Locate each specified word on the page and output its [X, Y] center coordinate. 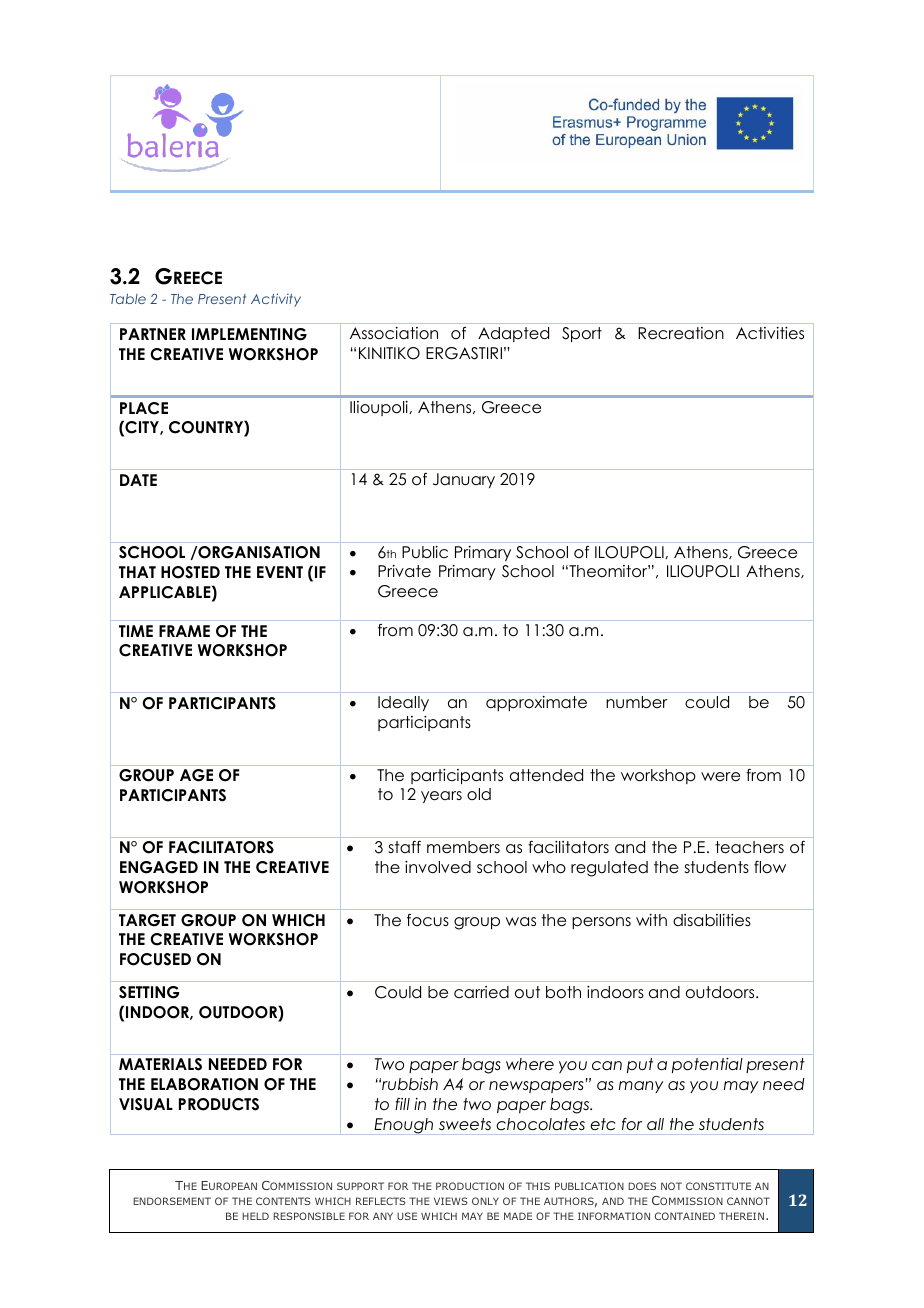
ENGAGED [159, 867]
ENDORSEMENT [172, 1201]
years [441, 797]
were [720, 776]
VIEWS [451, 1201]
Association [394, 333]
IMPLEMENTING [249, 334]
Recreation [681, 333]
